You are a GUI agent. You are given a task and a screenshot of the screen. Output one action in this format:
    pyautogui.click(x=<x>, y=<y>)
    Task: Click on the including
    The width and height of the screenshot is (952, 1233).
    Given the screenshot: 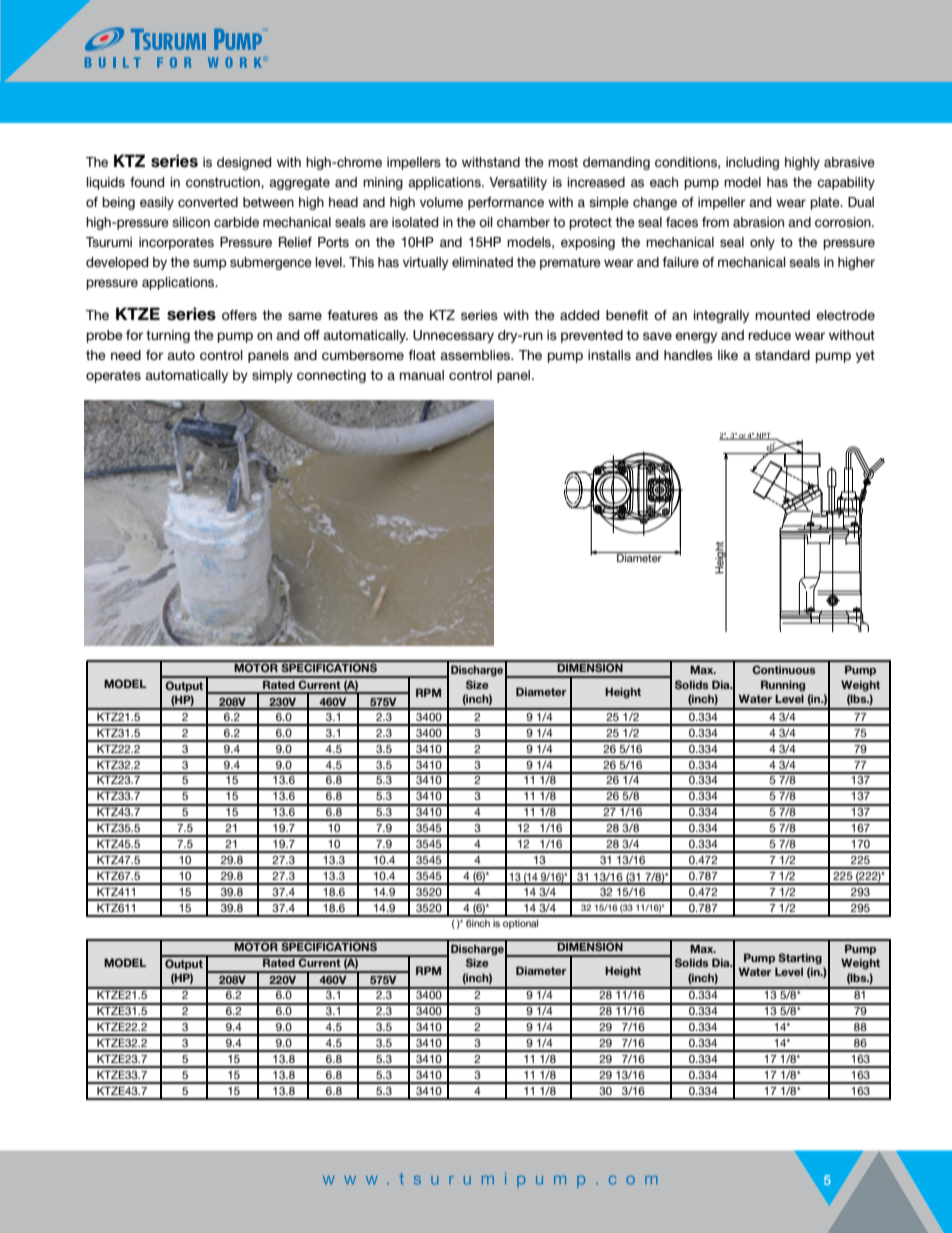 What is the action you would take?
    pyautogui.click(x=752, y=163)
